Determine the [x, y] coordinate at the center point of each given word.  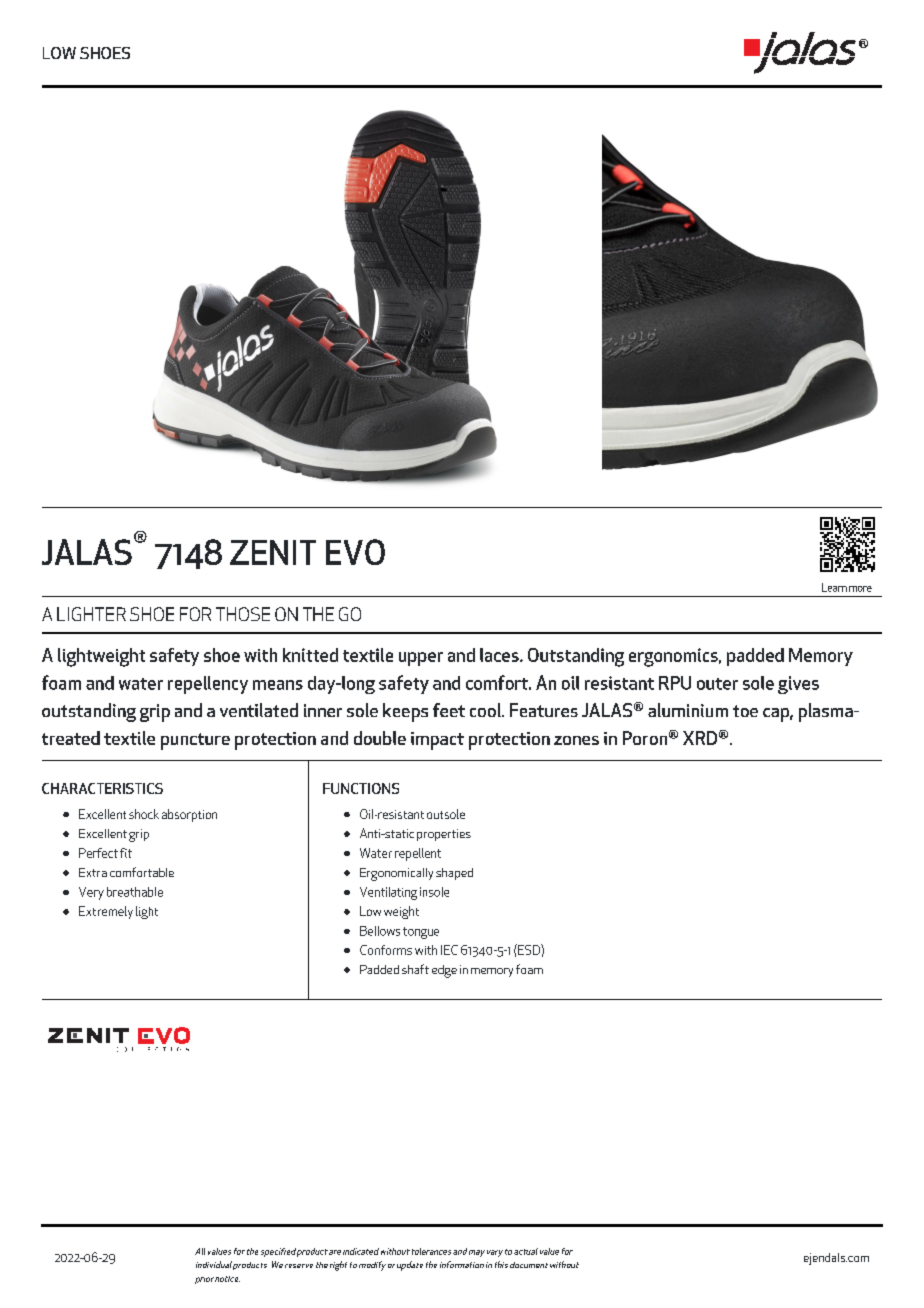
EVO [355, 552]
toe [745, 711]
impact [437, 741]
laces [500, 655]
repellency [208, 685]
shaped [454, 874]
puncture [195, 741]
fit [126, 853]
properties [444, 835]
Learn [834, 587]
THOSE [243, 614]
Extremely [106, 912]
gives [798, 685]
